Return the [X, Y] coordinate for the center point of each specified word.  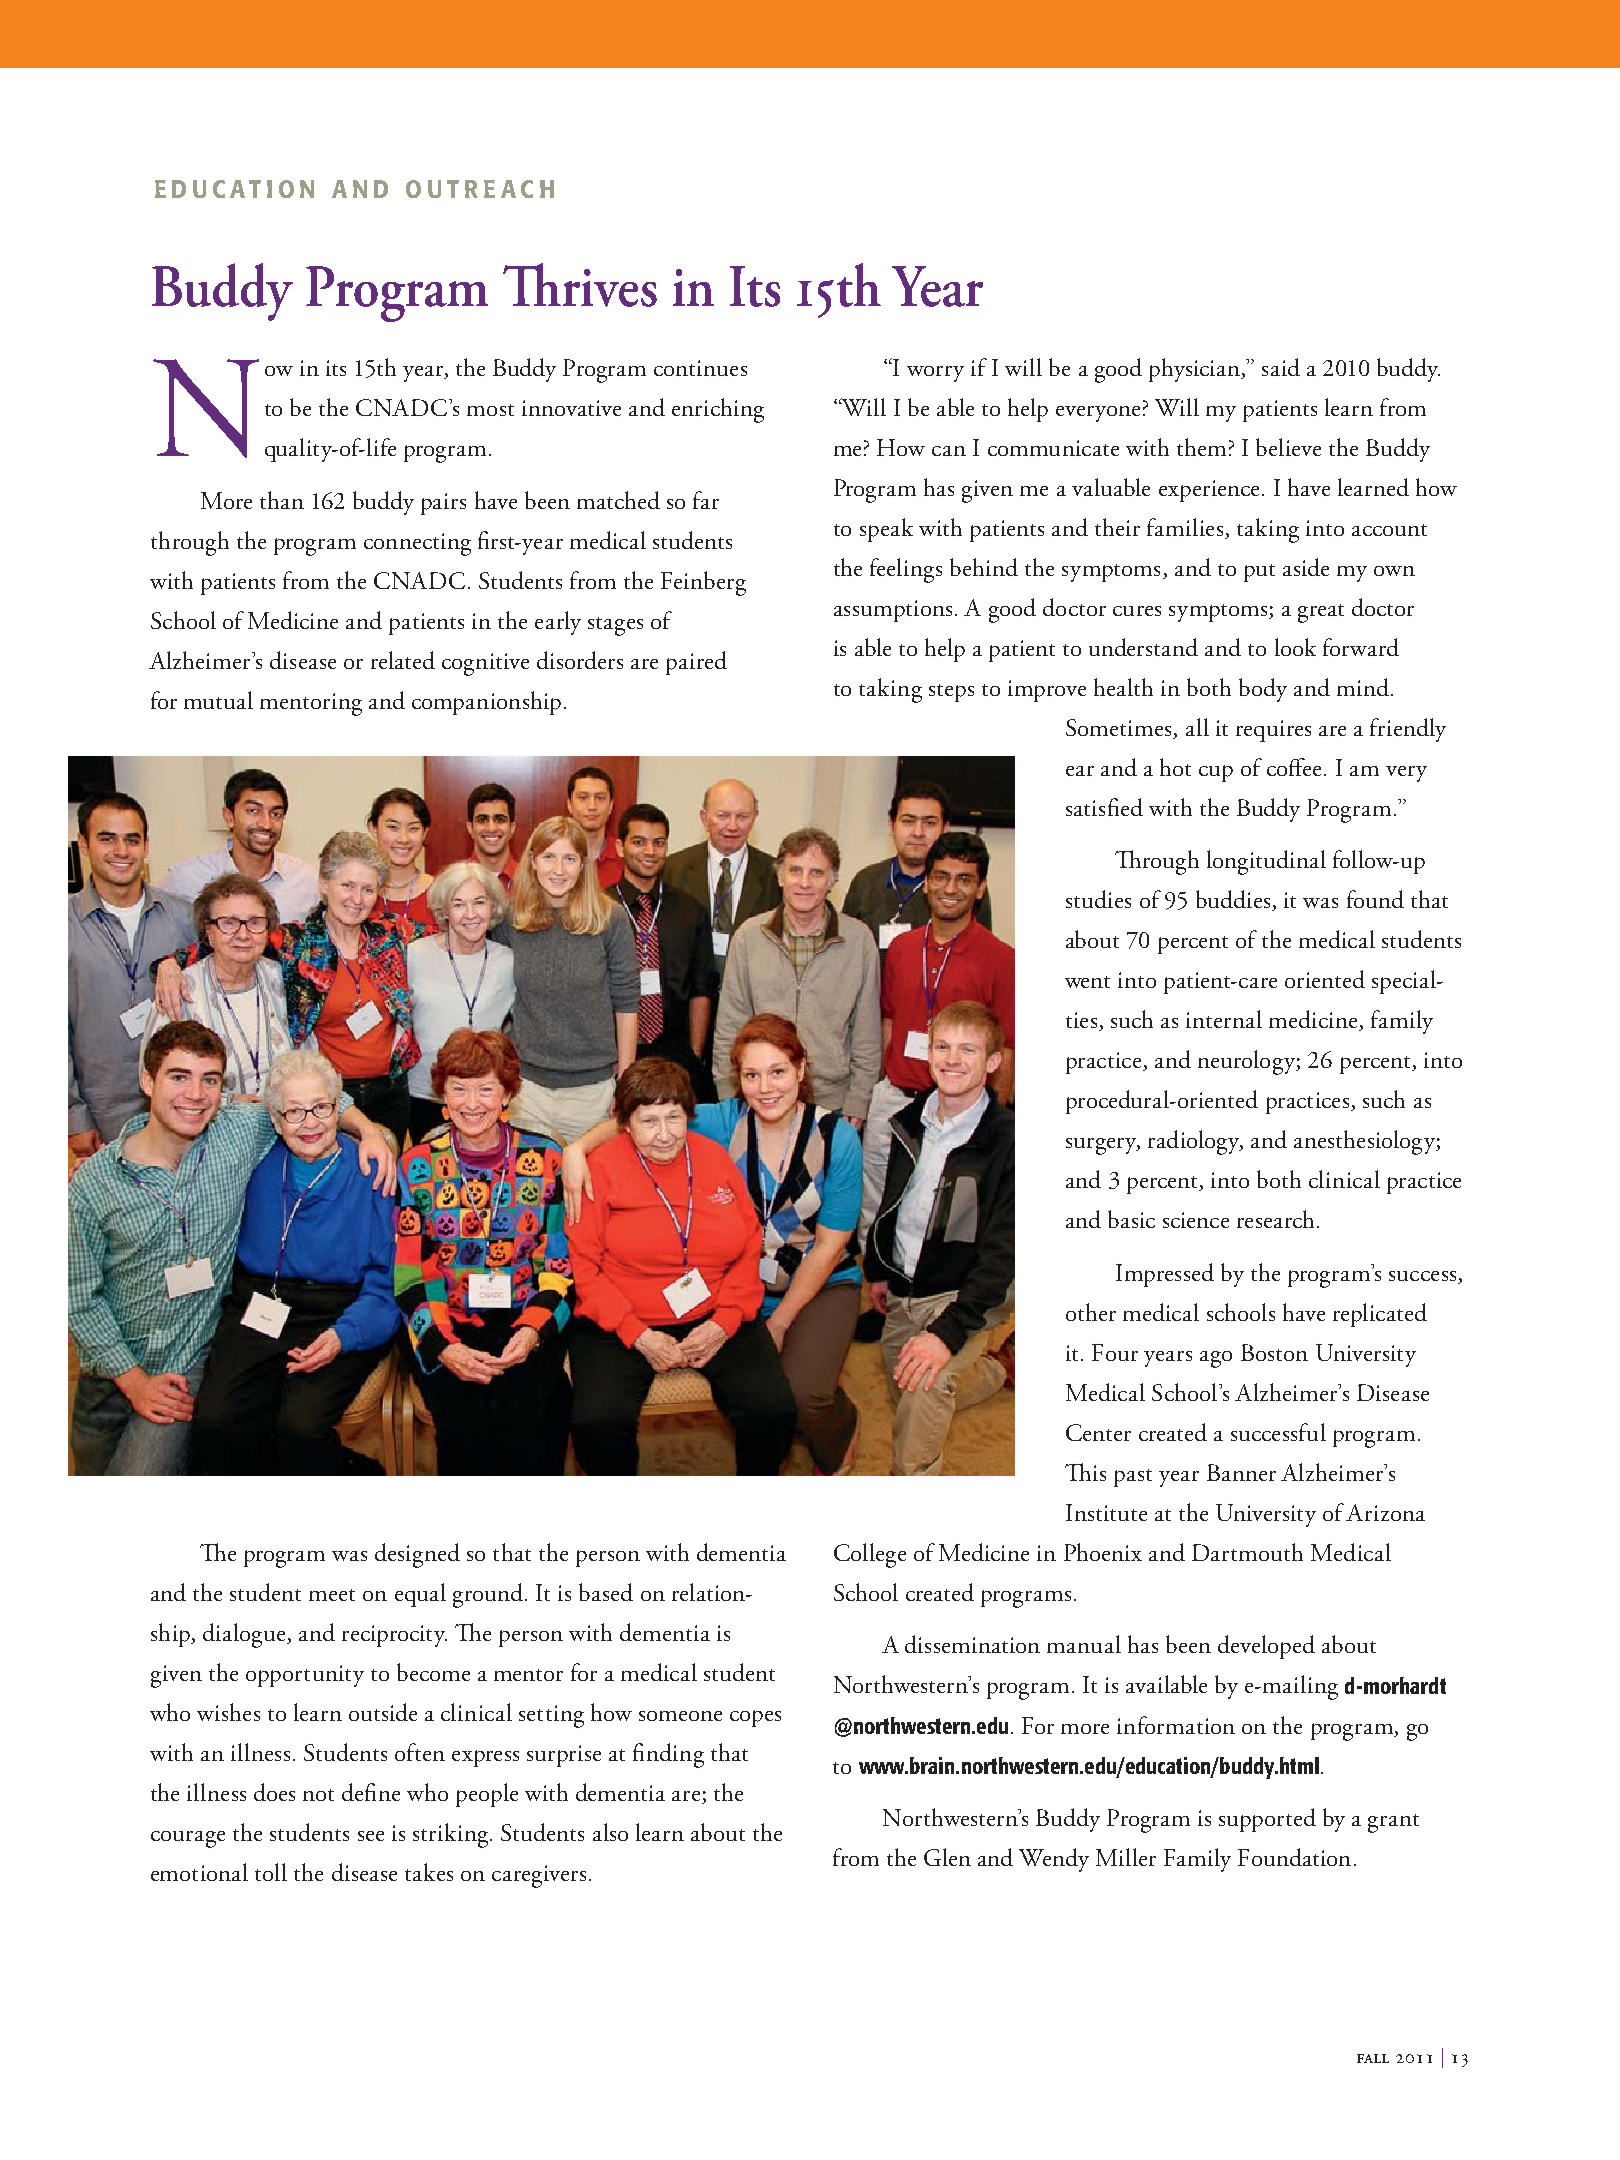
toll [271, 1872]
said [1281, 367]
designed [417, 1555]
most [490, 410]
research [1275, 1219]
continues [700, 368]
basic [1131, 1219]
